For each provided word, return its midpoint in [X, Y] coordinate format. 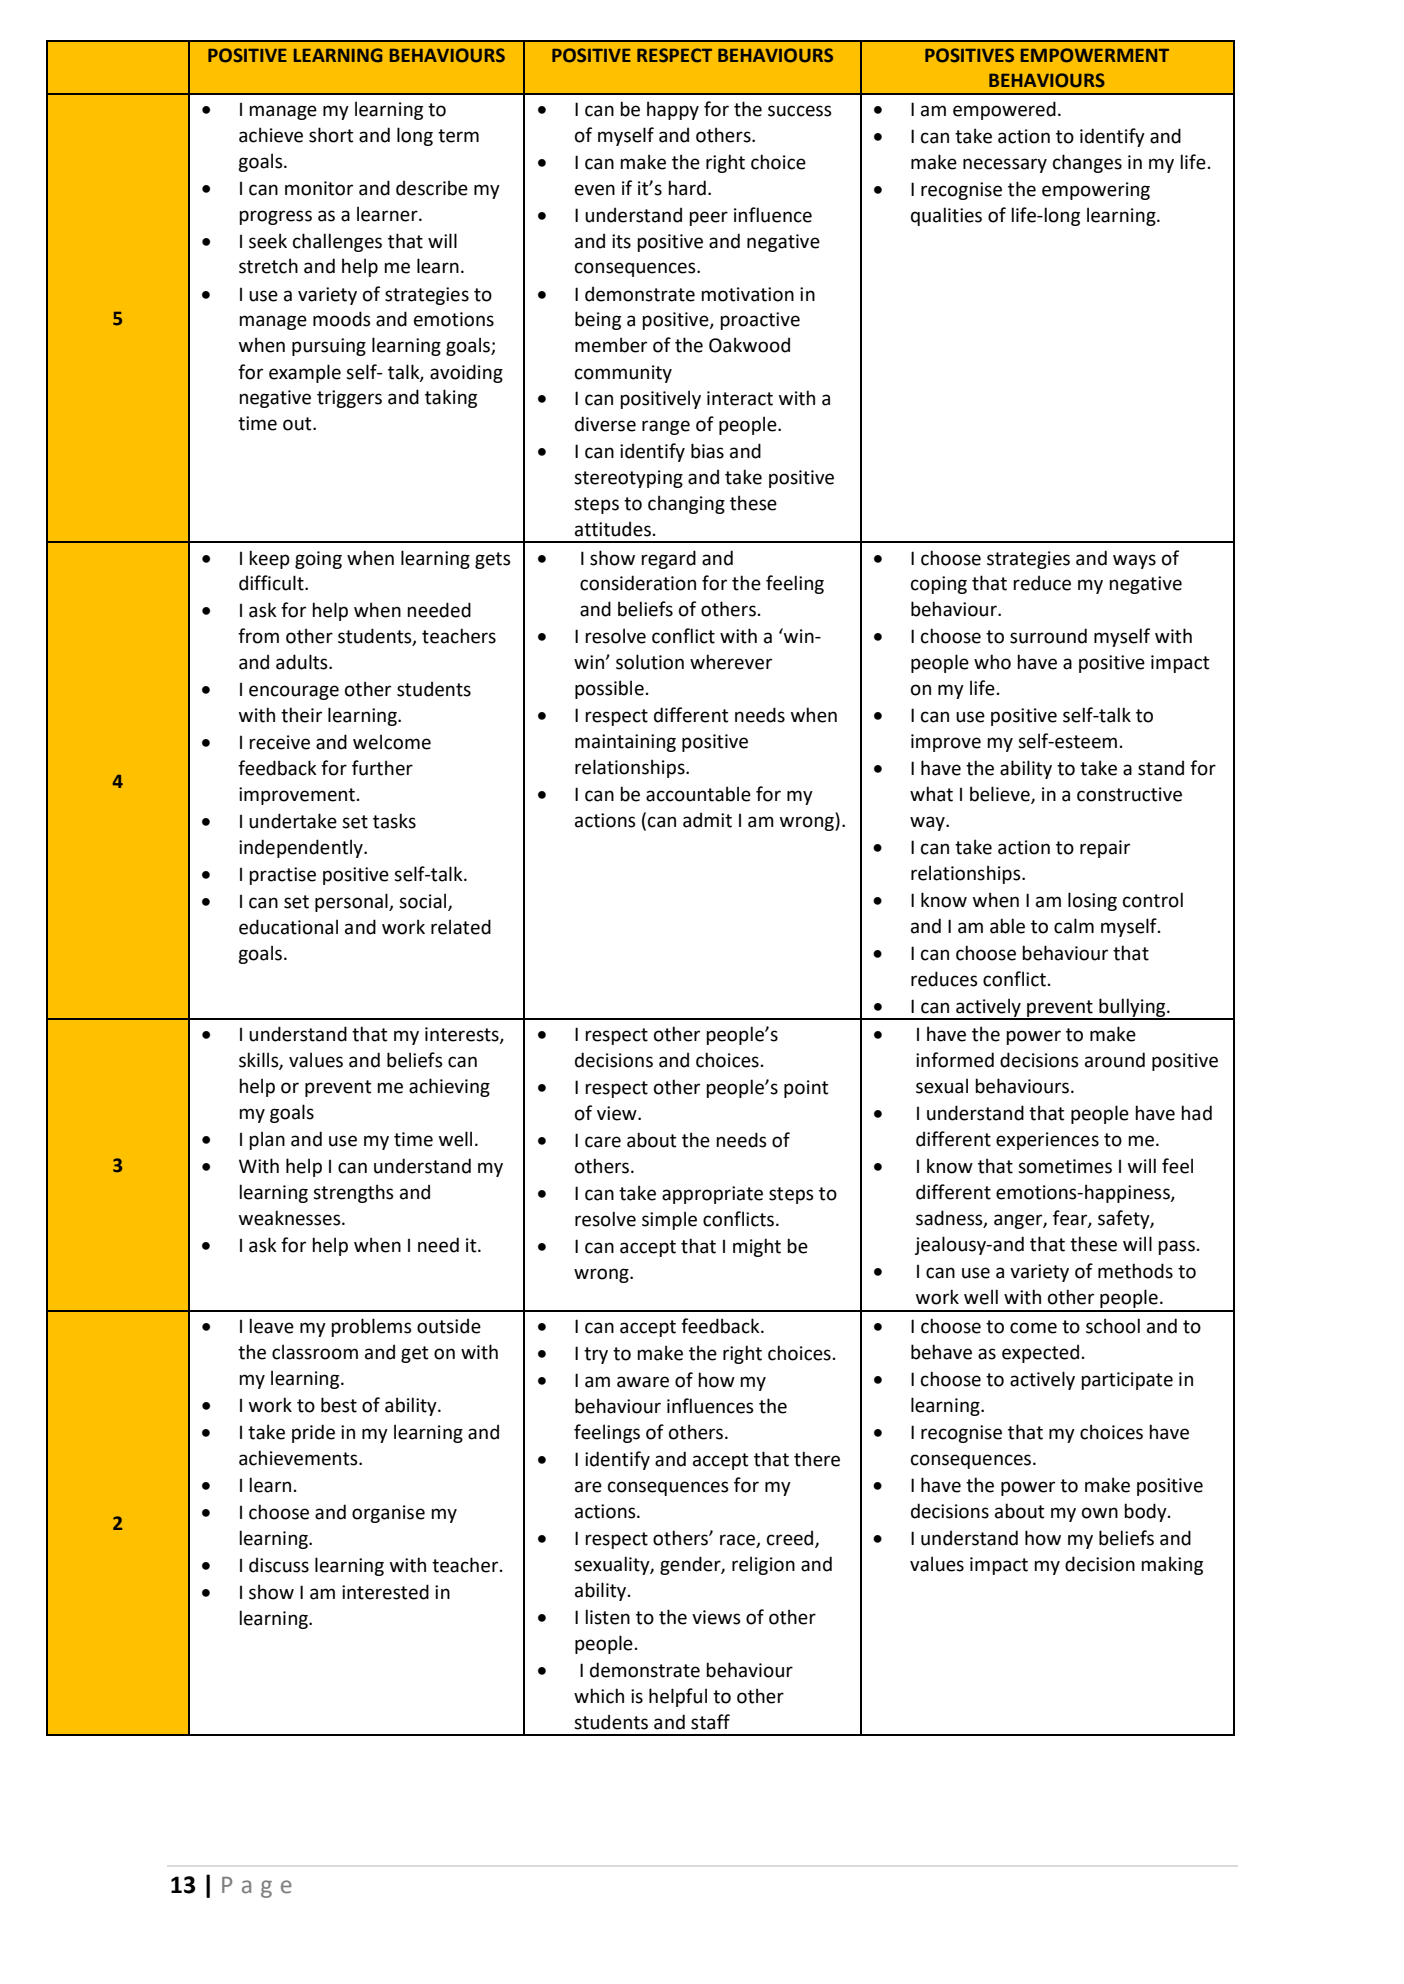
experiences [1047, 1141]
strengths [353, 1193]
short [331, 135]
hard [687, 188]
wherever [731, 662]
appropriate [712, 1195]
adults [303, 662]
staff [710, 1722]
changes [1087, 163]
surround [1048, 636]
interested [385, 1592]
